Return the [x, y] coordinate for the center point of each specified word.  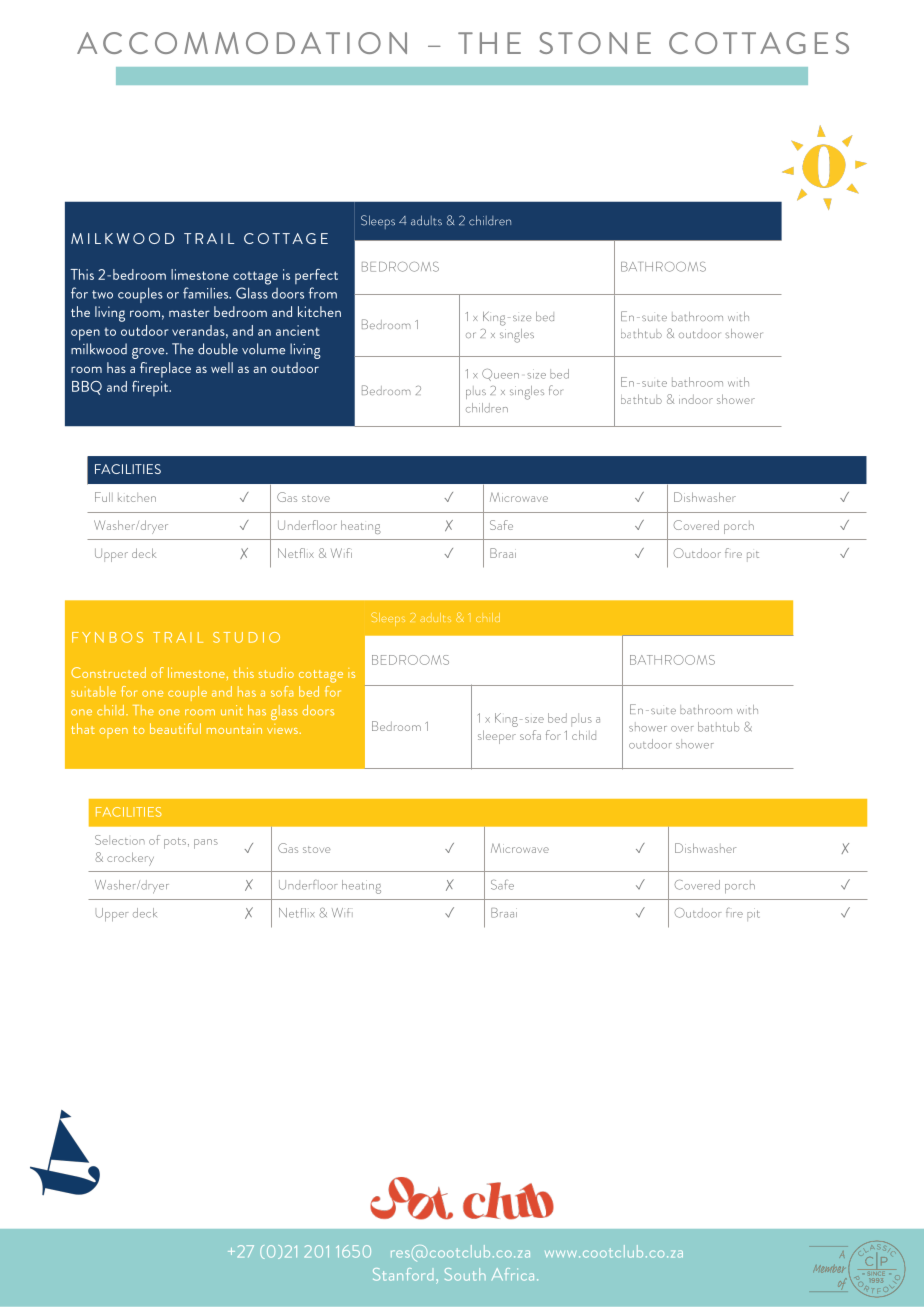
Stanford [403, 1274]
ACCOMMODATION [242, 43]
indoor [696, 399]
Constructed [108, 672]
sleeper [497, 737]
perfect [316, 276]
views [282, 729]
